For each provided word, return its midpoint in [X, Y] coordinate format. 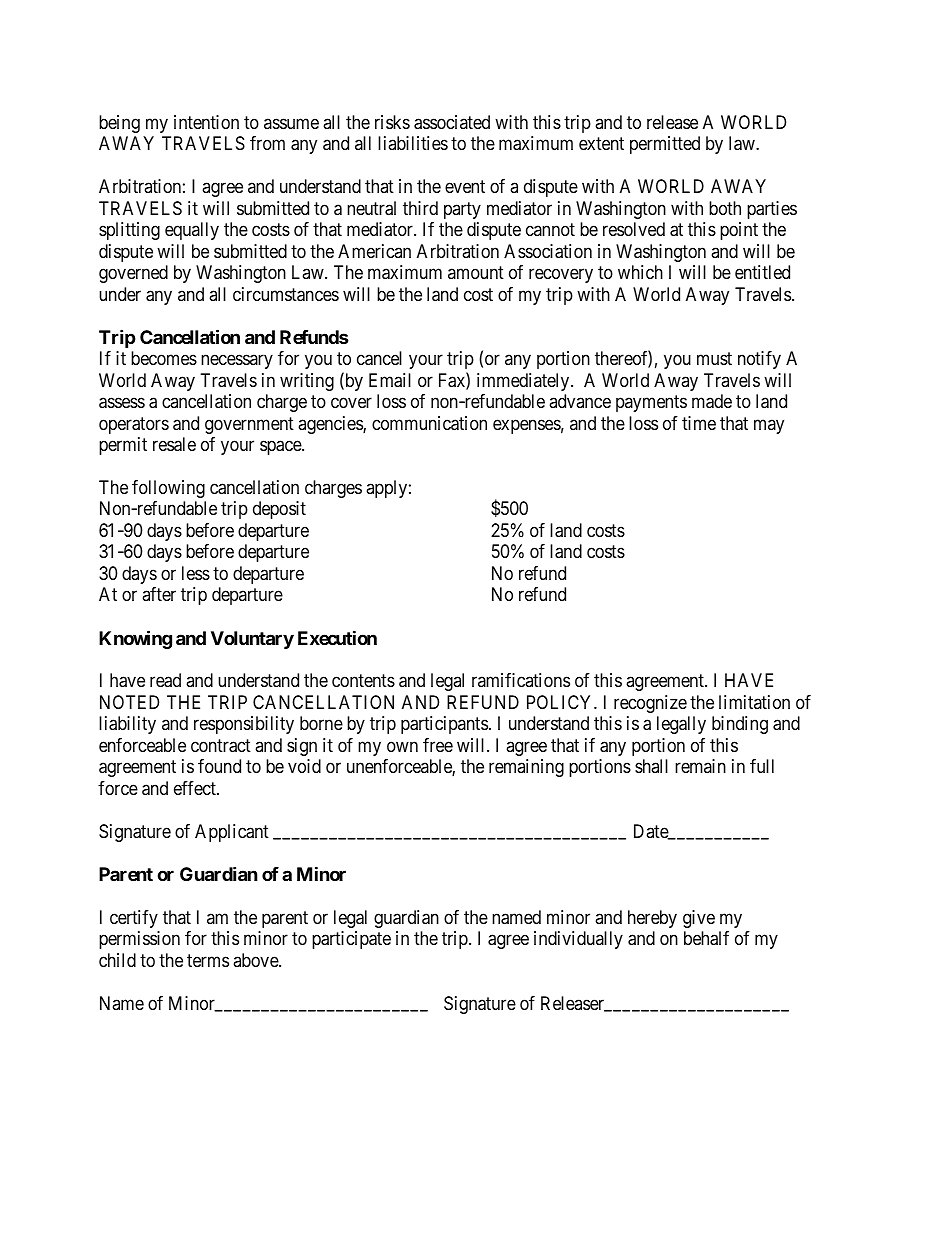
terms [208, 960]
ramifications [521, 680]
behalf [706, 938]
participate [351, 940]
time [699, 423]
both [725, 208]
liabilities [413, 143]
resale [174, 444]
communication [429, 423]
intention [206, 122]
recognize [650, 704]
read [165, 680]
